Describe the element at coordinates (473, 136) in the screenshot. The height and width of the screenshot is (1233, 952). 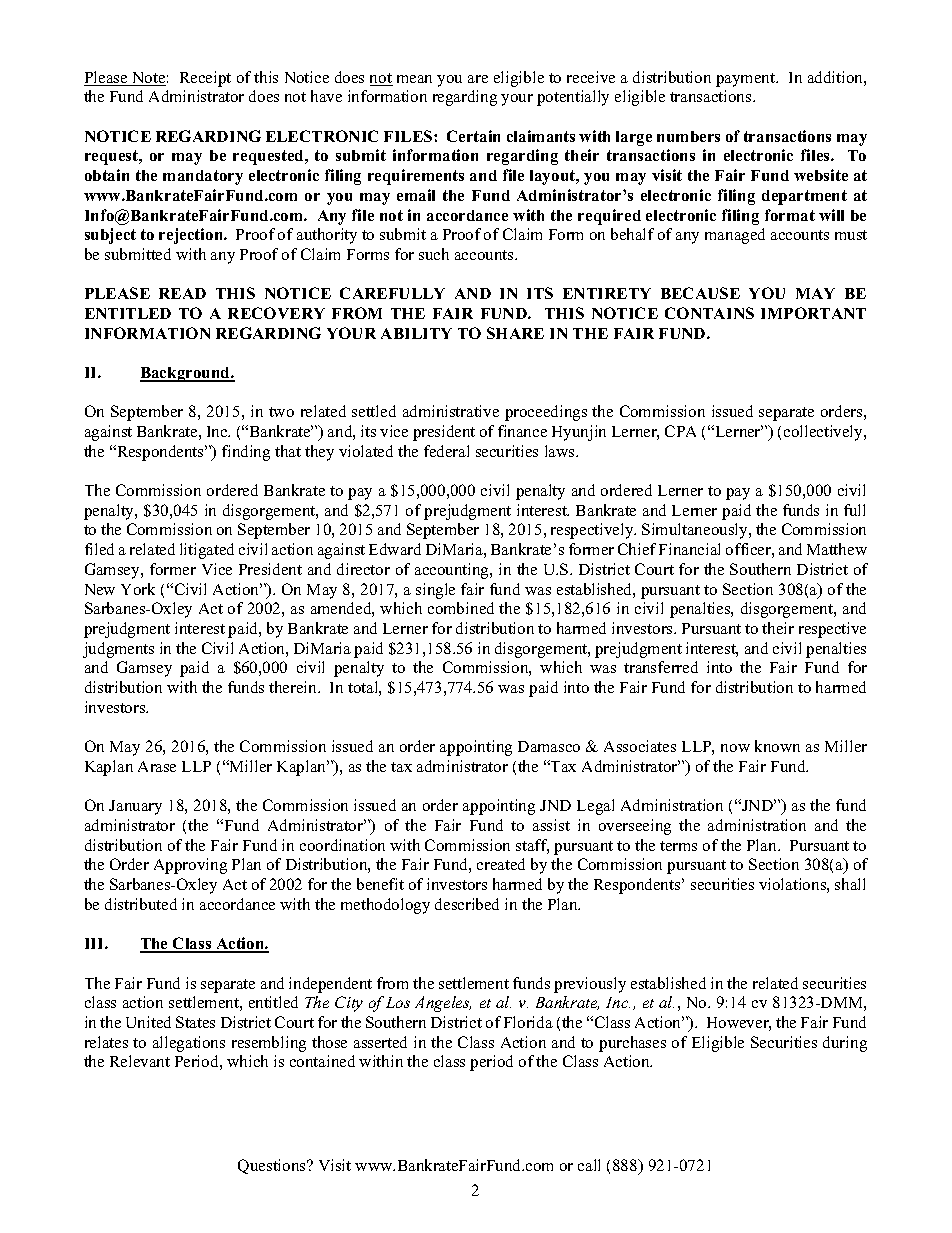
I see `Certain` at that location.
